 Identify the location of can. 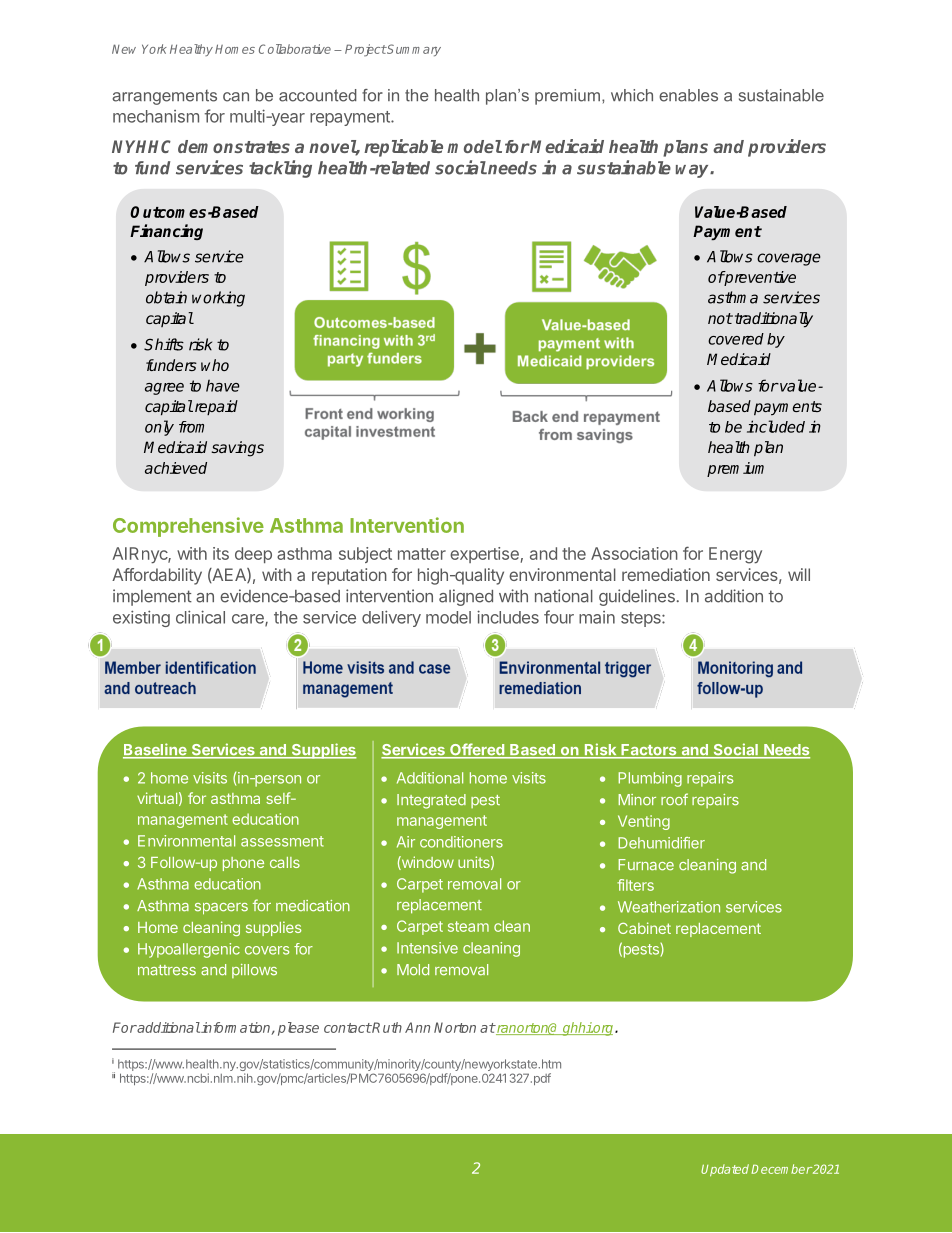
(236, 97).
